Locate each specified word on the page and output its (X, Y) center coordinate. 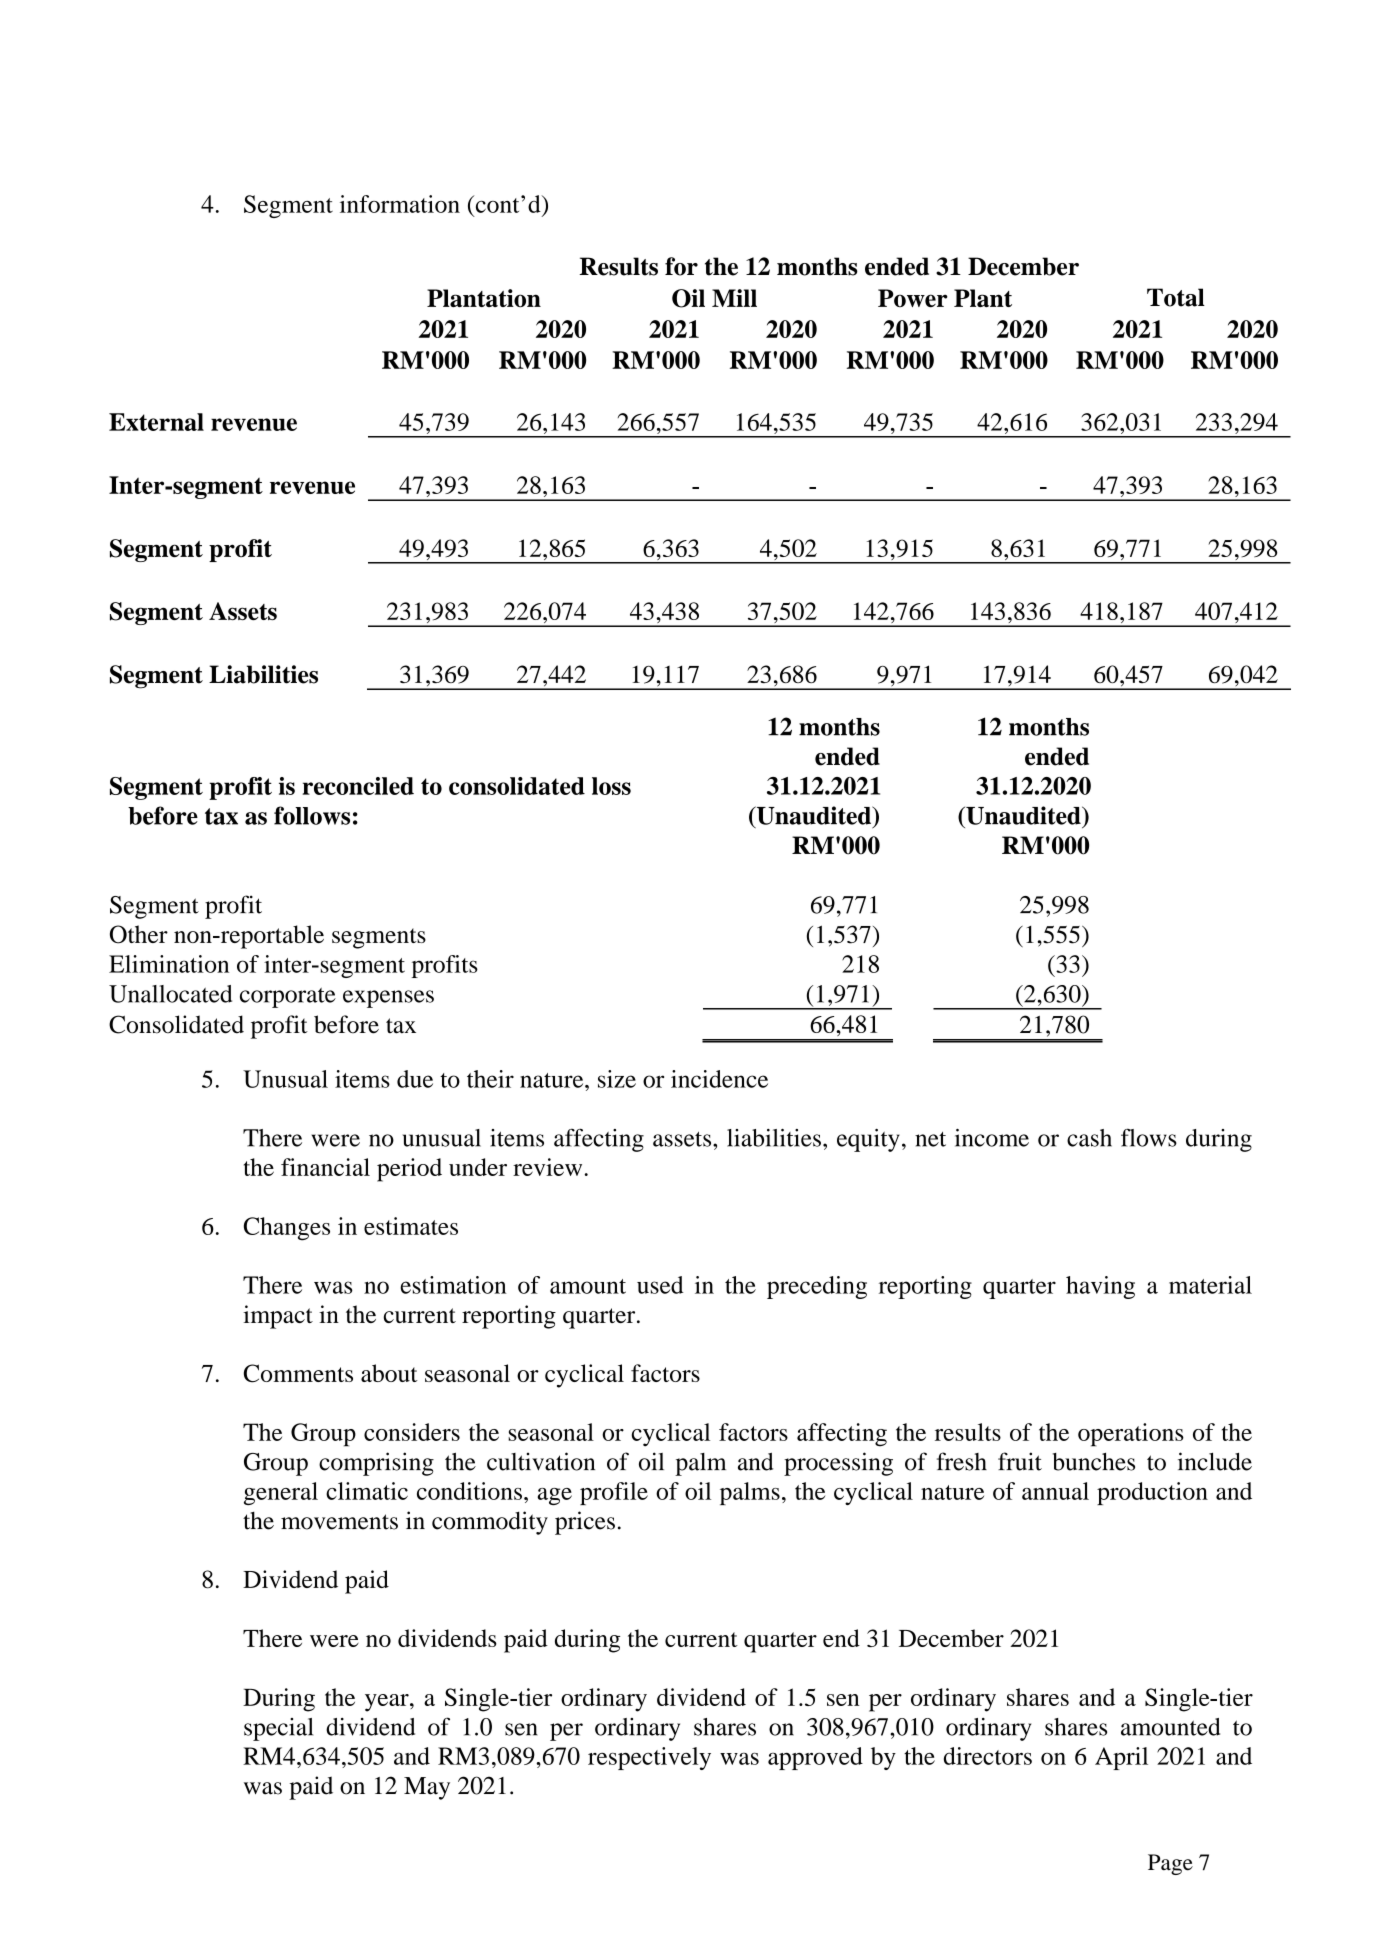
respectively (649, 1758)
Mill (734, 298)
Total (1176, 297)
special (278, 1729)
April (1121, 1758)
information (400, 204)
